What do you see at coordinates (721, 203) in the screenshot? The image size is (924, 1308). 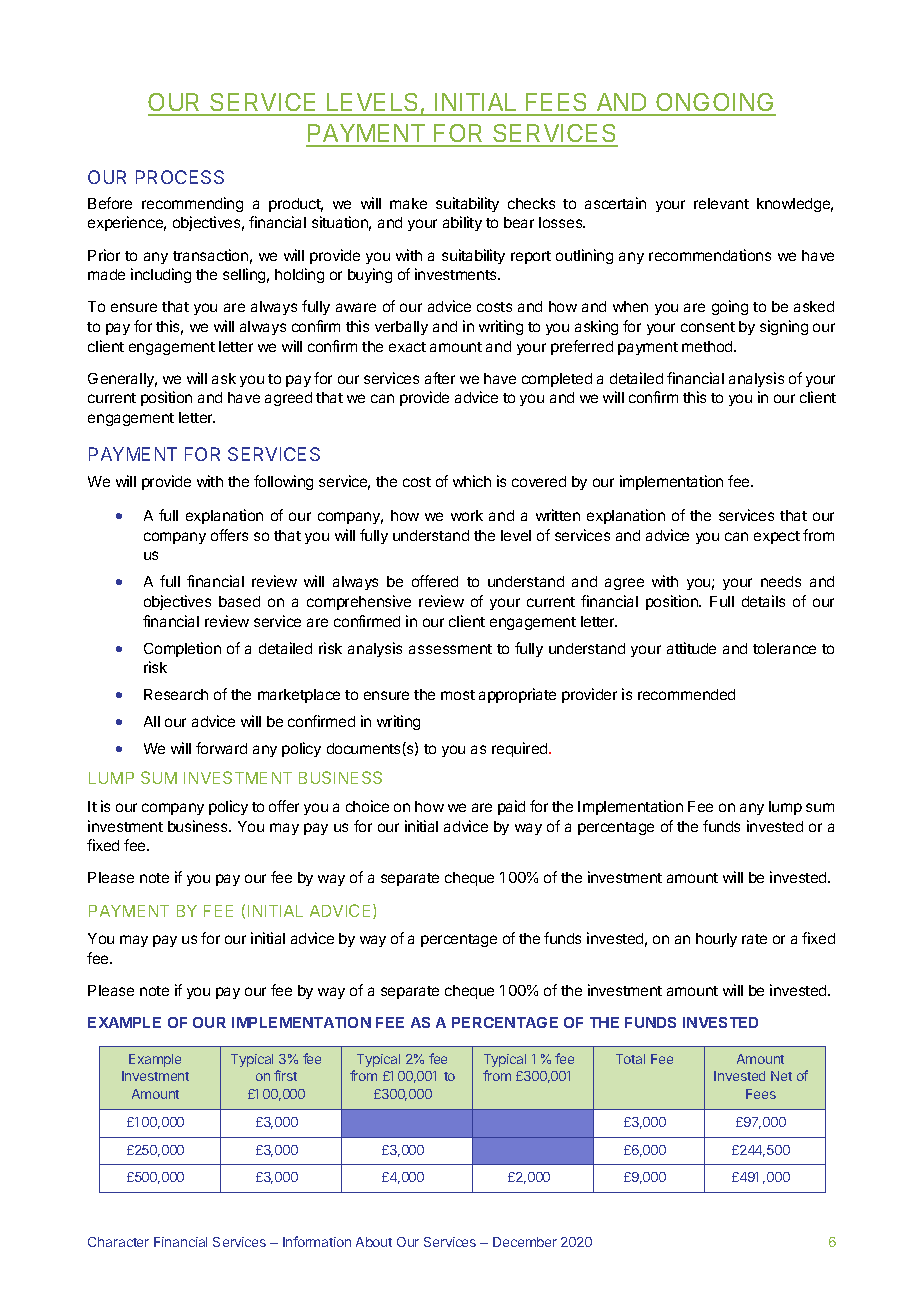 I see `relevant` at bounding box center [721, 203].
